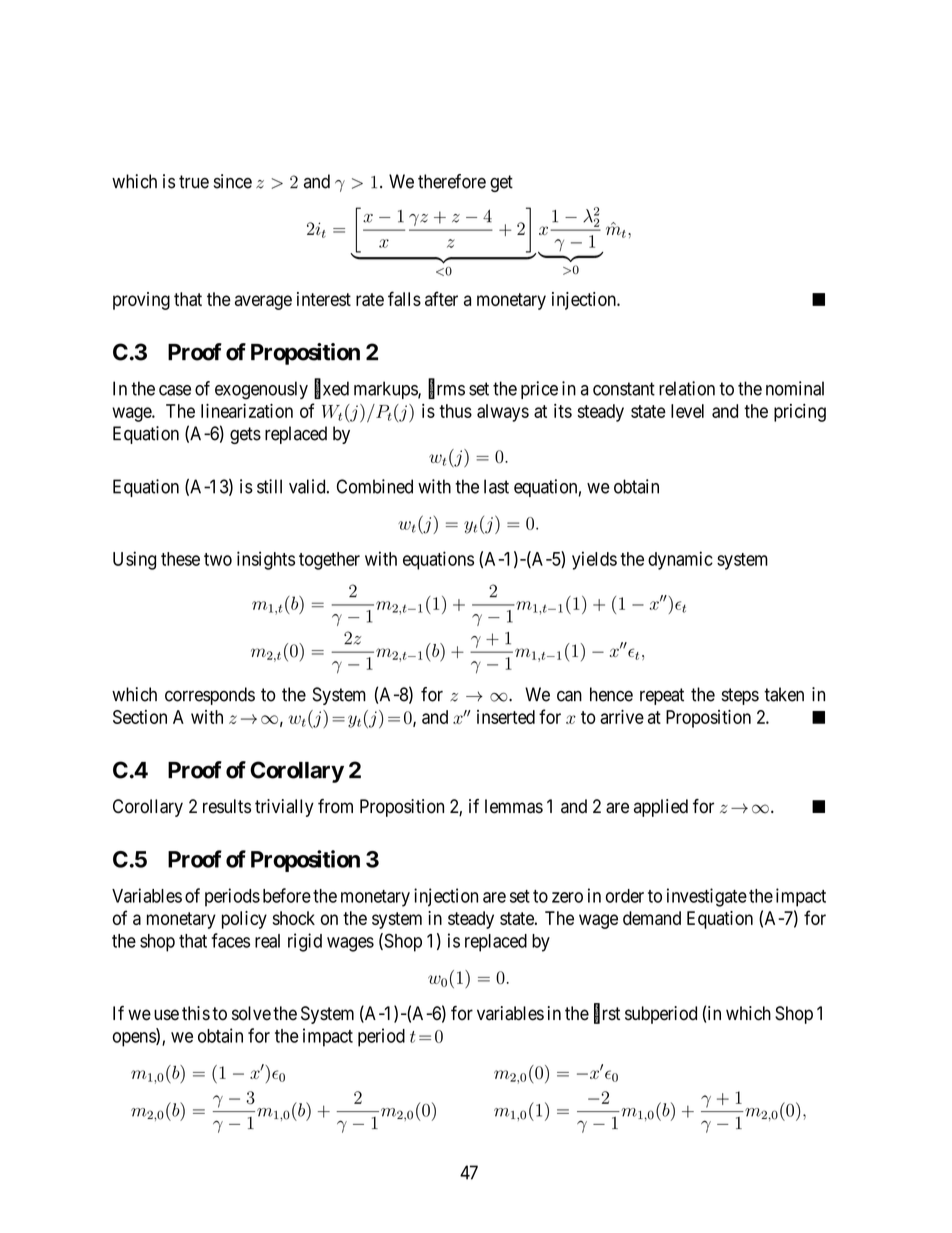 Image resolution: width=952 pixels, height=1233 pixels. Describe the element at coordinates (594, 560) in the image. I see `yields` at that location.
